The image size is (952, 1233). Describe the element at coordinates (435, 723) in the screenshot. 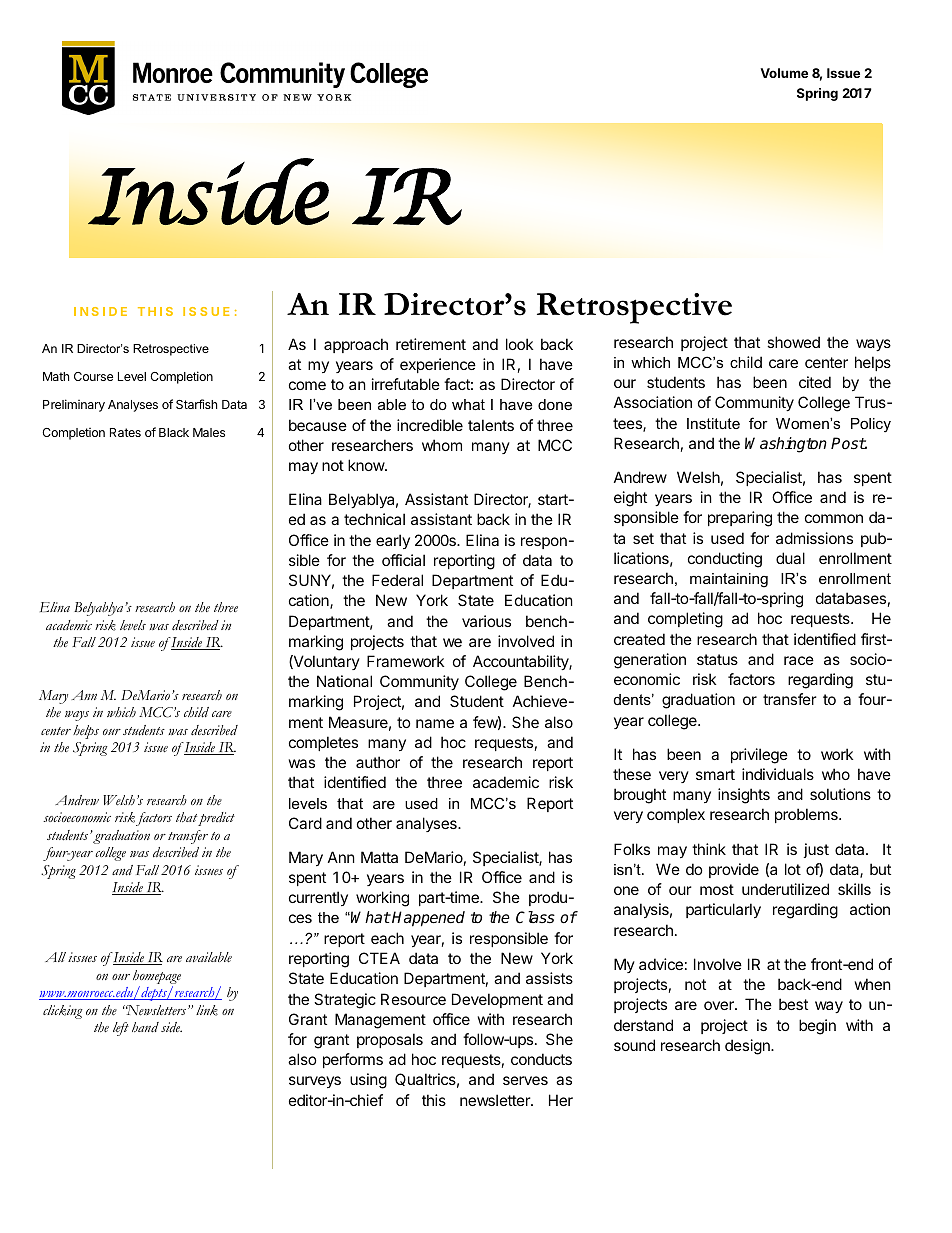

I see `name` at that location.
